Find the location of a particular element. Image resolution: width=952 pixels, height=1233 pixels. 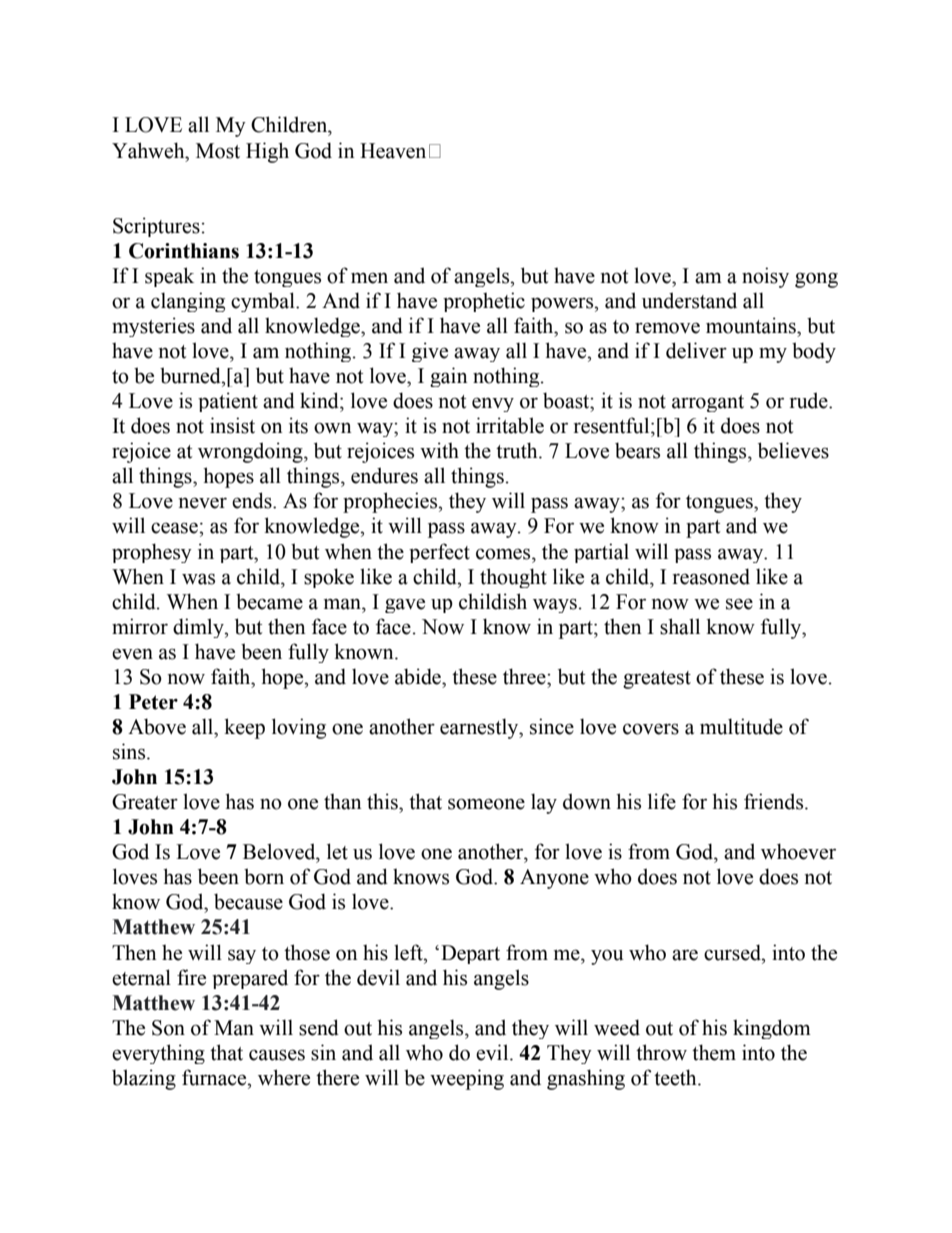

see is located at coordinates (739, 604).
